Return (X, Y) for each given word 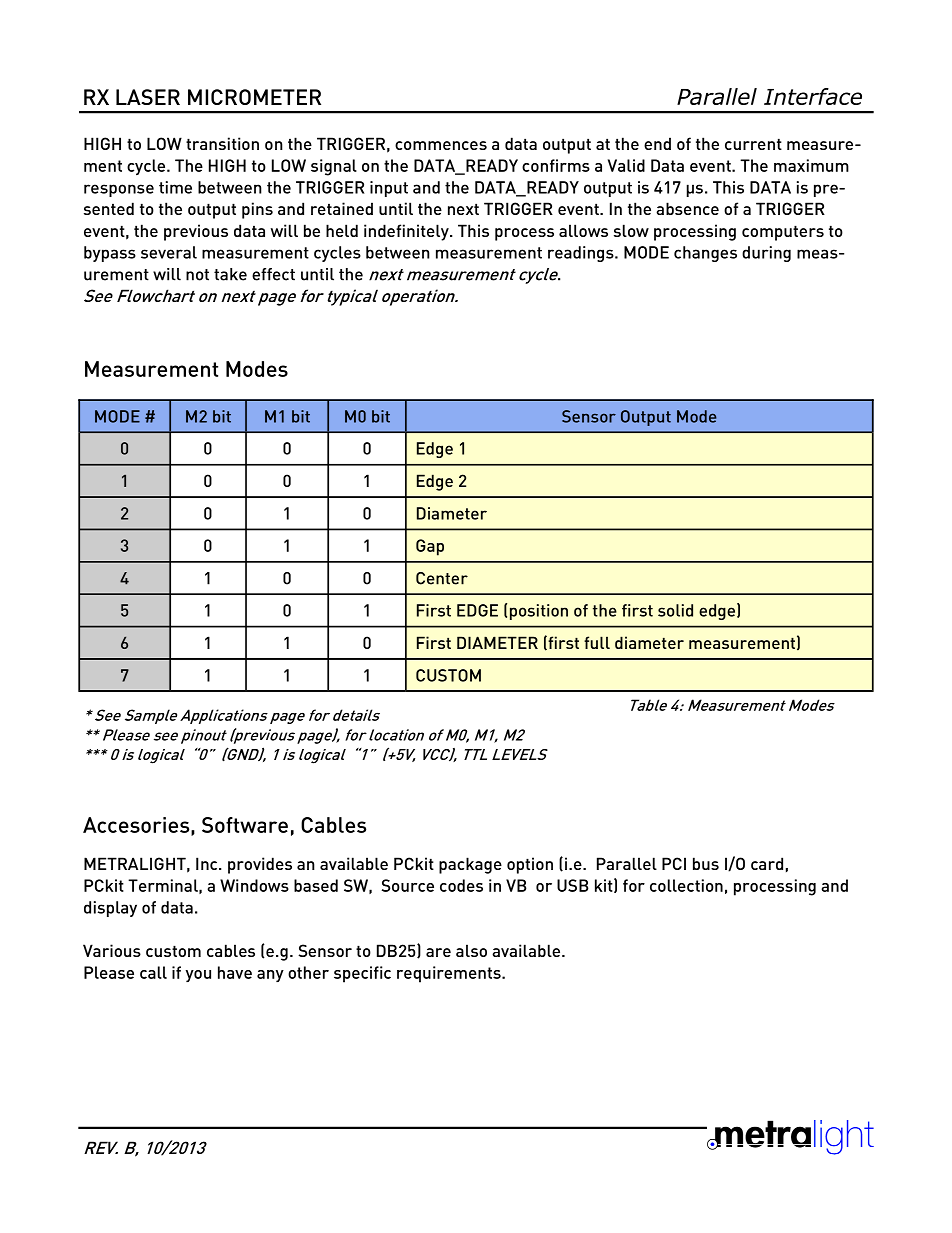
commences (441, 145)
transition (222, 143)
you (198, 976)
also (471, 950)
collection (686, 885)
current (753, 144)
